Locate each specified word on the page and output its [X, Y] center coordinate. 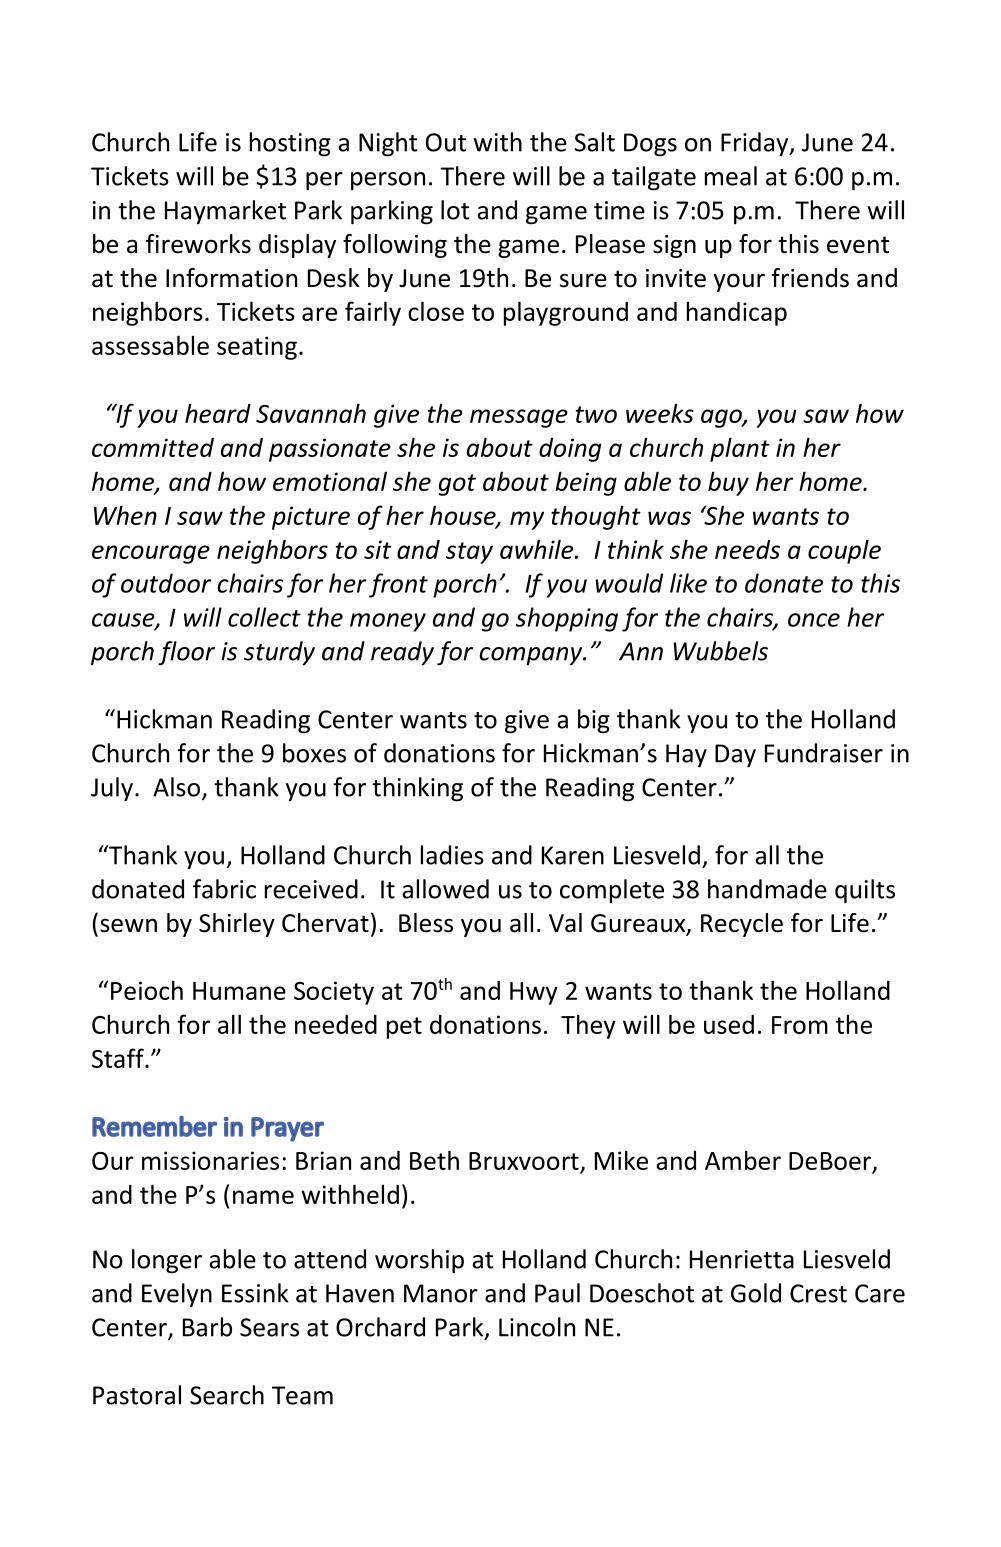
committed [153, 447]
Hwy [534, 993]
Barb [207, 1327]
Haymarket [225, 212]
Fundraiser [824, 753]
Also [178, 788]
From [800, 1025]
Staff [119, 1058]
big [594, 721]
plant [740, 449]
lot [455, 210]
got [457, 485]
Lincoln [537, 1327]
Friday [756, 144]
